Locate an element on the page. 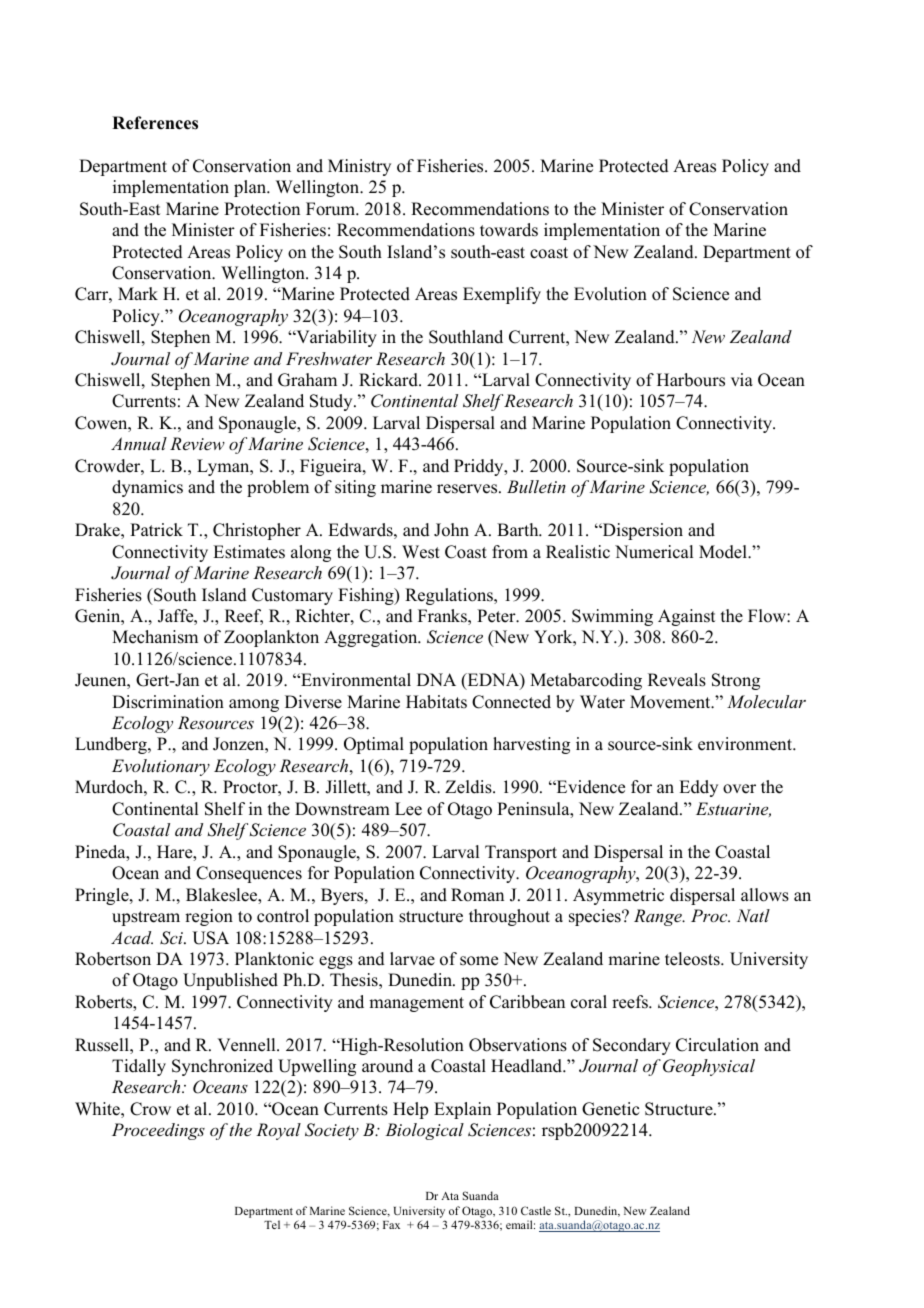 The image size is (924, 1308). dynamics is located at coordinates (147, 488).
